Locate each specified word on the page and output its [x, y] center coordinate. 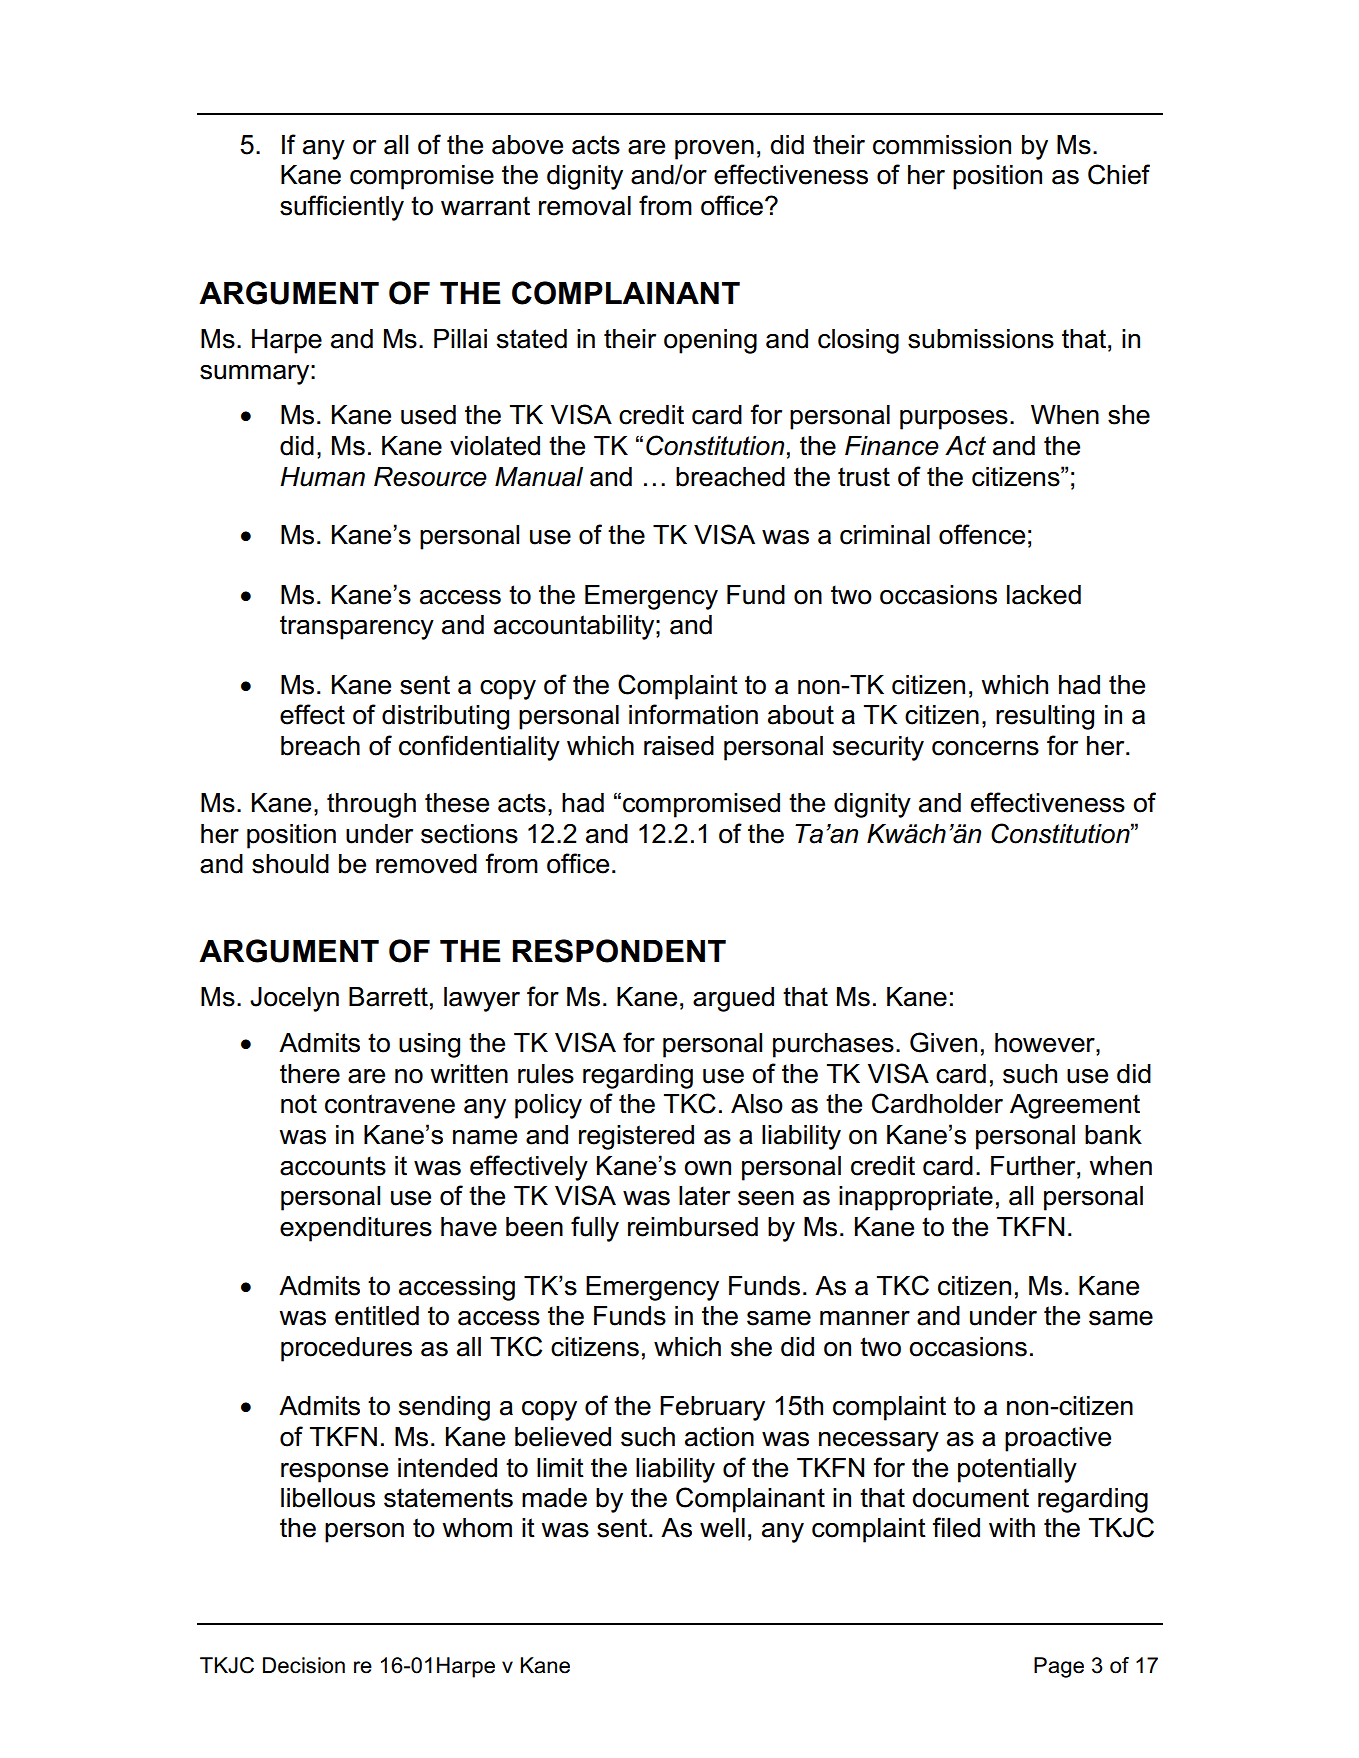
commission [942, 145]
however [1046, 1043]
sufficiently [342, 208]
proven [714, 150]
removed [426, 864]
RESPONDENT [619, 951]
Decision [304, 1665]
